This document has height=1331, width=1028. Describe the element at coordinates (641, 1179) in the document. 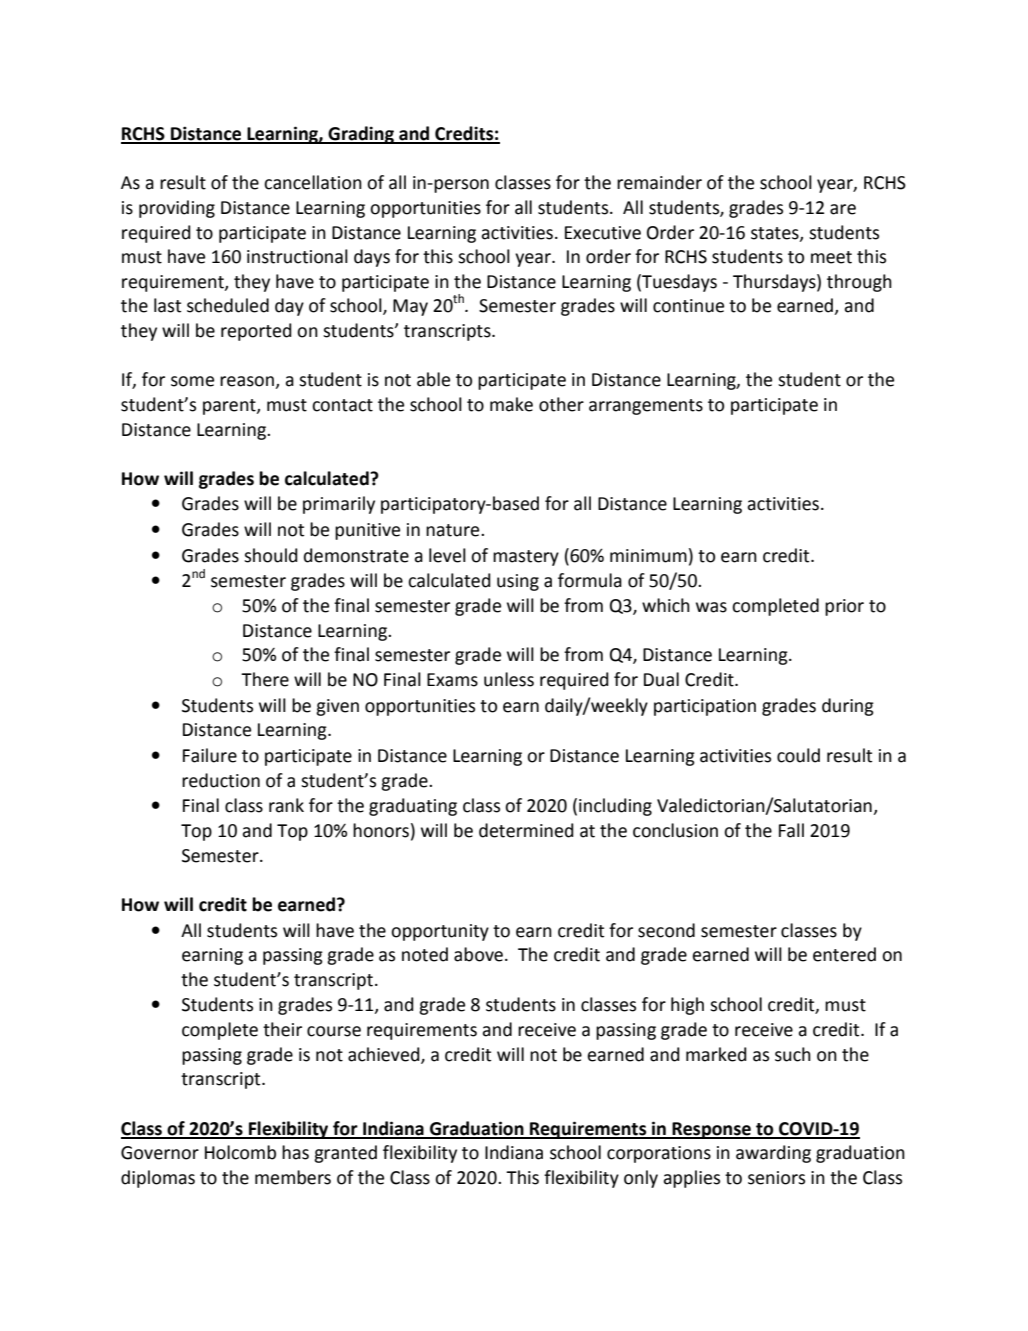

I see `only` at that location.
